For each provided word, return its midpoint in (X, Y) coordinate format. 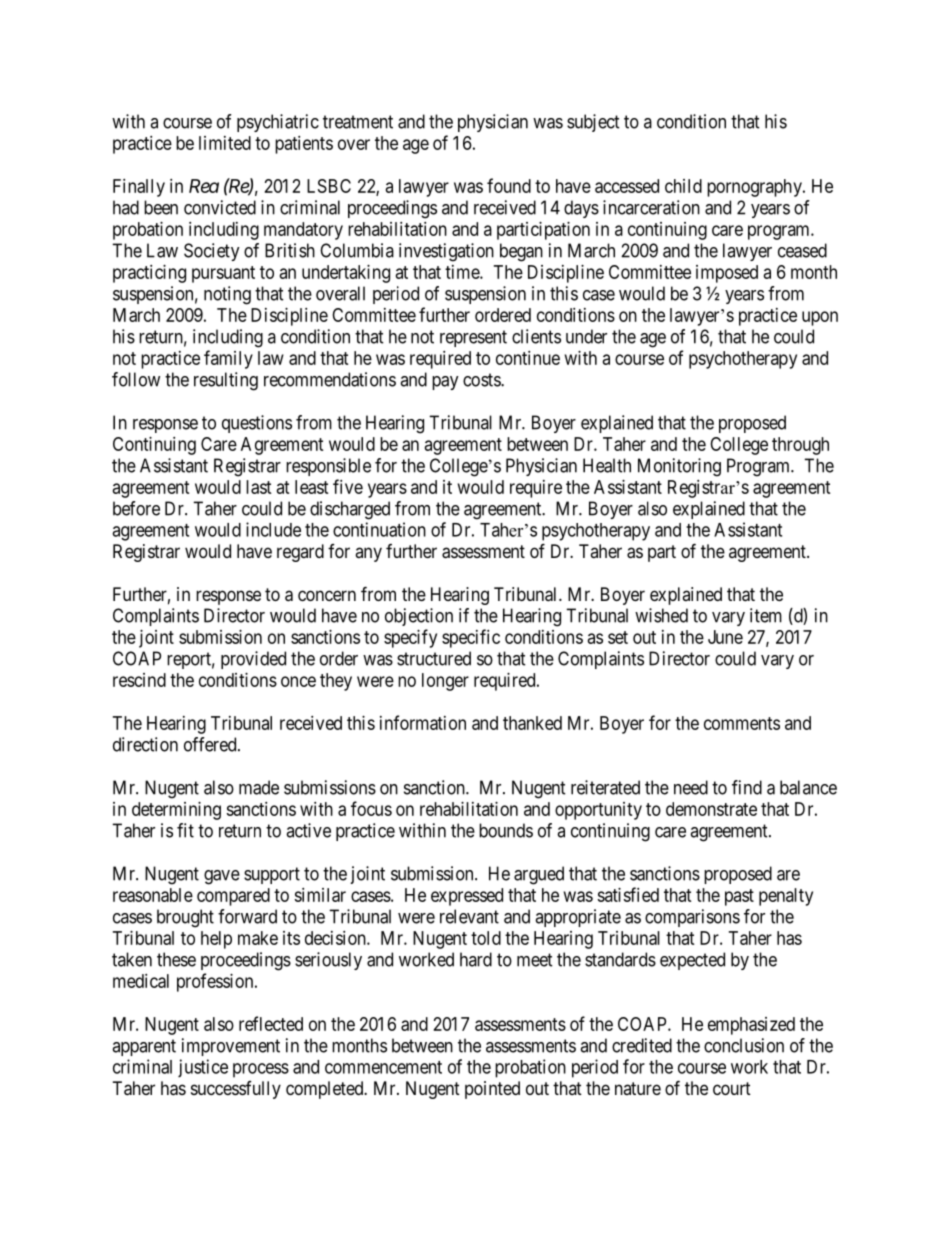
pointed (492, 1090)
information (423, 722)
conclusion (744, 1045)
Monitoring (679, 467)
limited (225, 143)
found (509, 185)
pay (445, 383)
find (747, 787)
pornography (755, 188)
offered (211, 744)
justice (203, 1068)
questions (257, 424)
